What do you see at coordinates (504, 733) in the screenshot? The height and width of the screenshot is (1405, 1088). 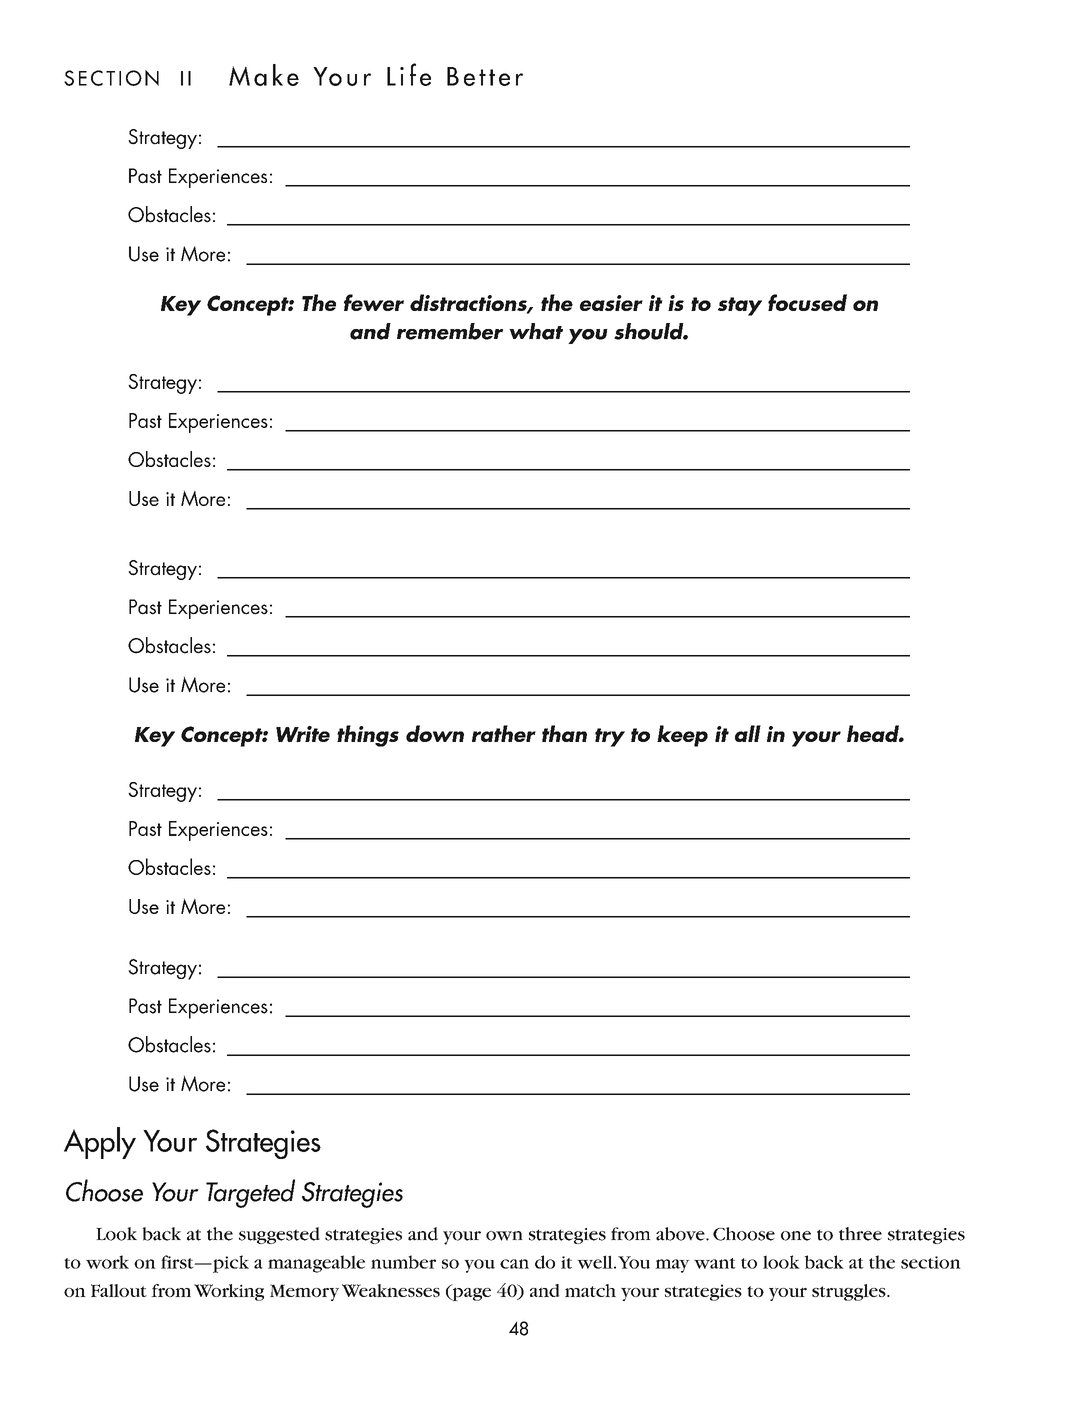 I see `rather` at bounding box center [504, 733].
